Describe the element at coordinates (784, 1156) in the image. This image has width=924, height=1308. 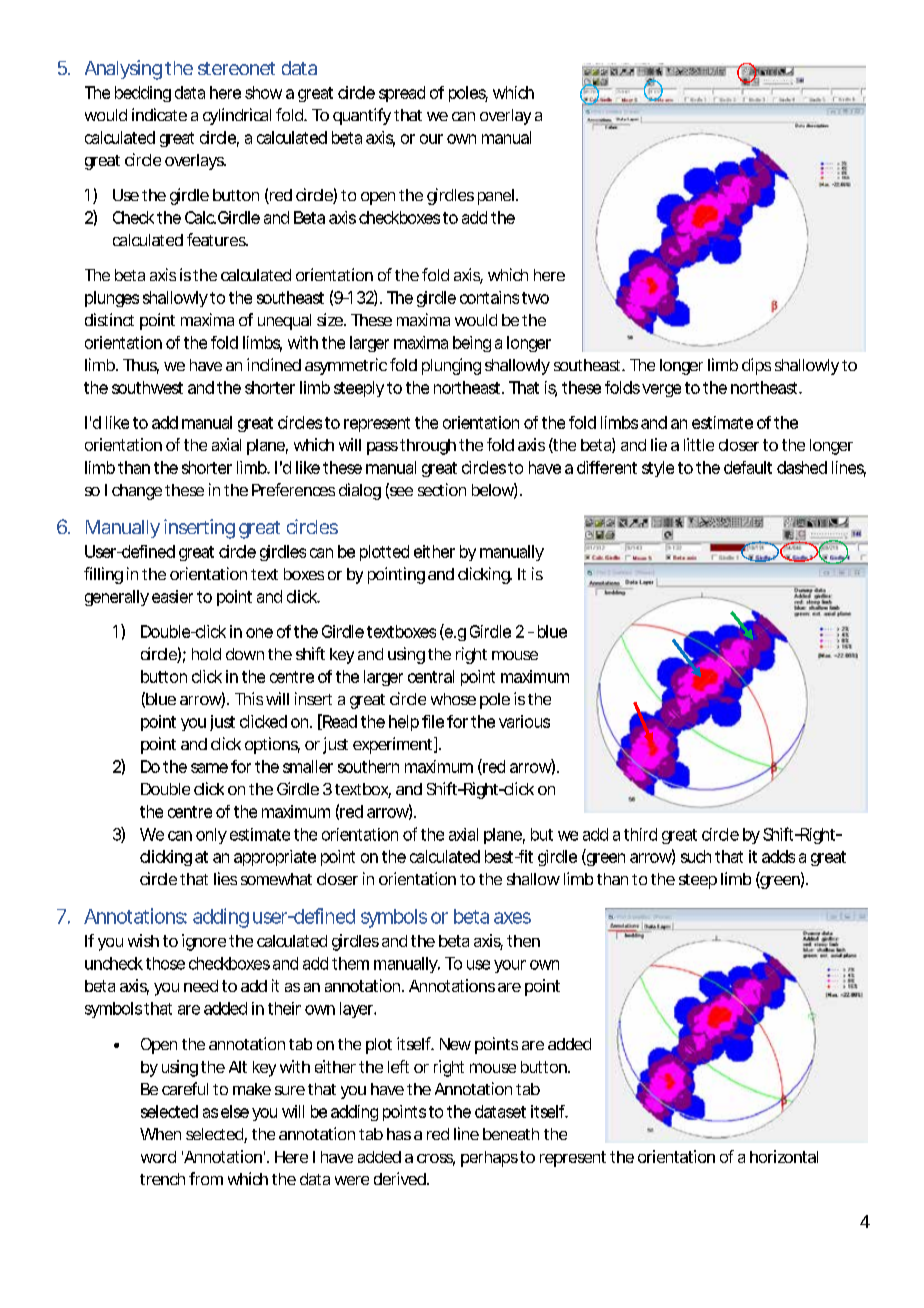
I see `horizontal` at that location.
